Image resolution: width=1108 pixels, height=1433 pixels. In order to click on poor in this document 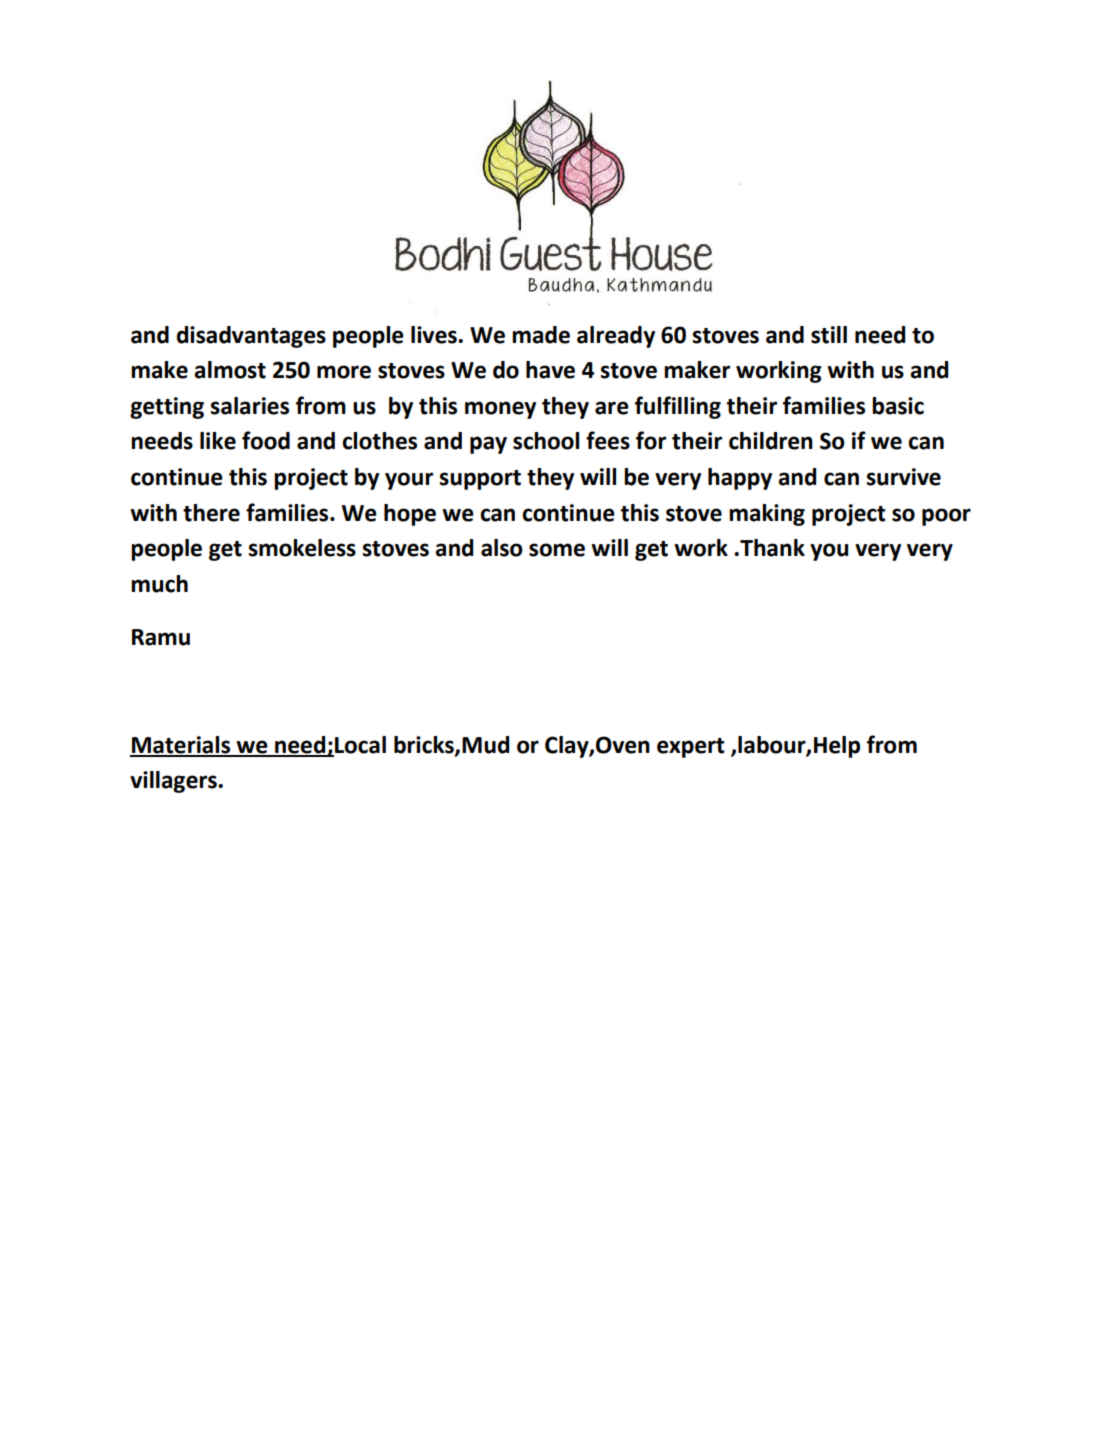, I will do `click(946, 517)`.
